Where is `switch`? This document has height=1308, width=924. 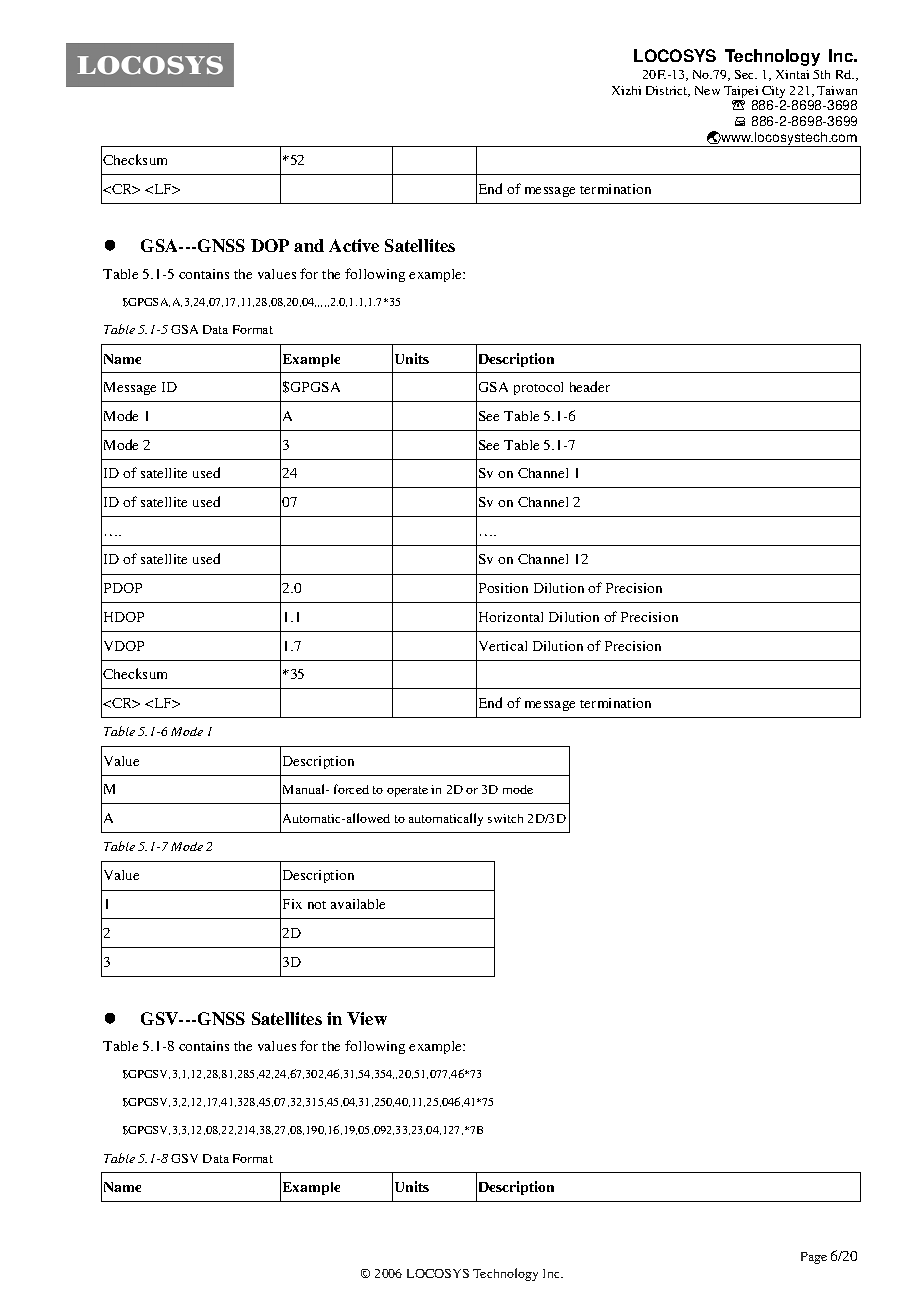
switch is located at coordinates (505, 818).
